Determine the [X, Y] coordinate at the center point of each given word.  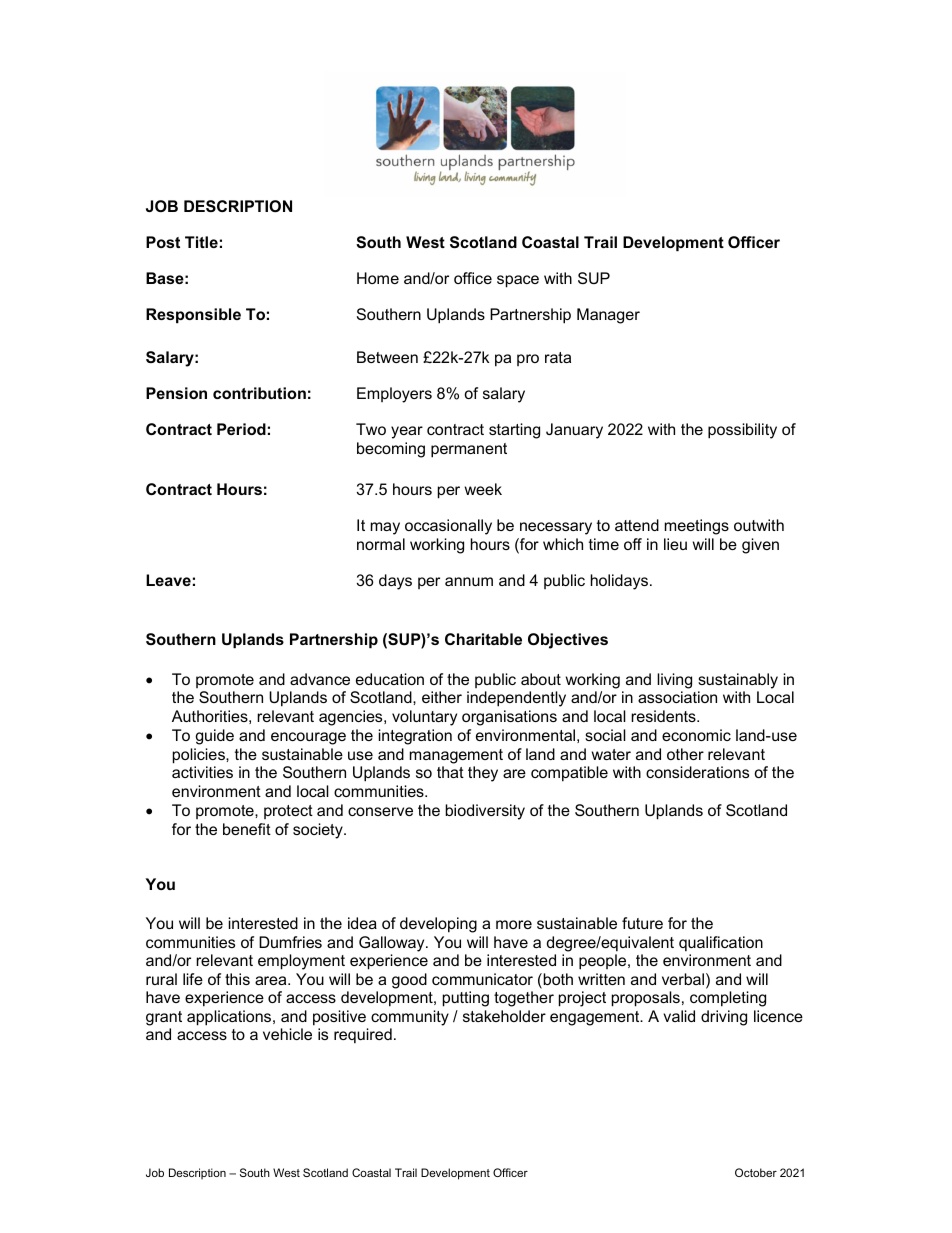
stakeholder [504, 1016]
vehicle [287, 1034]
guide [214, 737]
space [518, 281]
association [677, 697]
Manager [608, 316]
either [442, 697]
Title [201, 242]
